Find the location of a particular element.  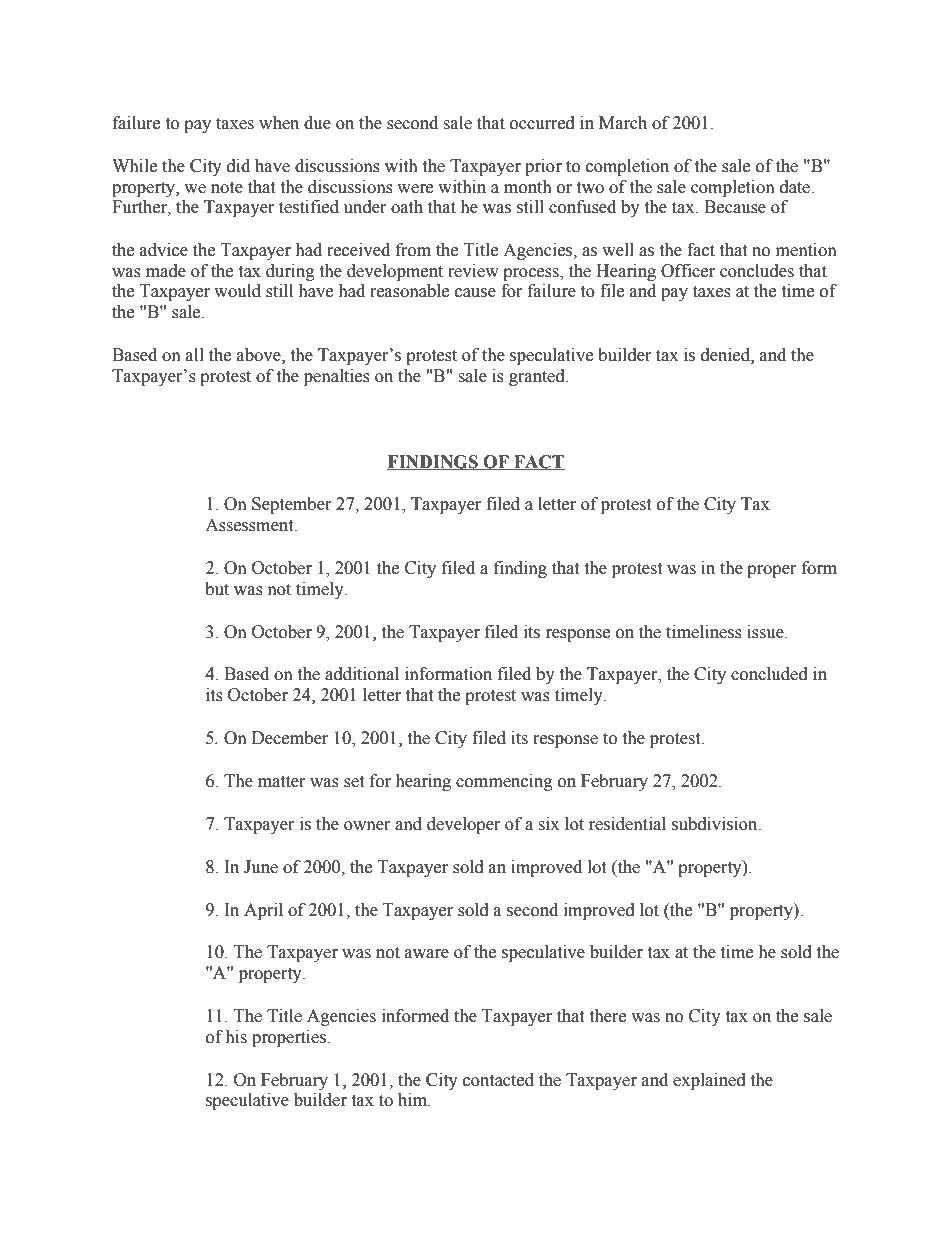

his is located at coordinates (236, 1037).
